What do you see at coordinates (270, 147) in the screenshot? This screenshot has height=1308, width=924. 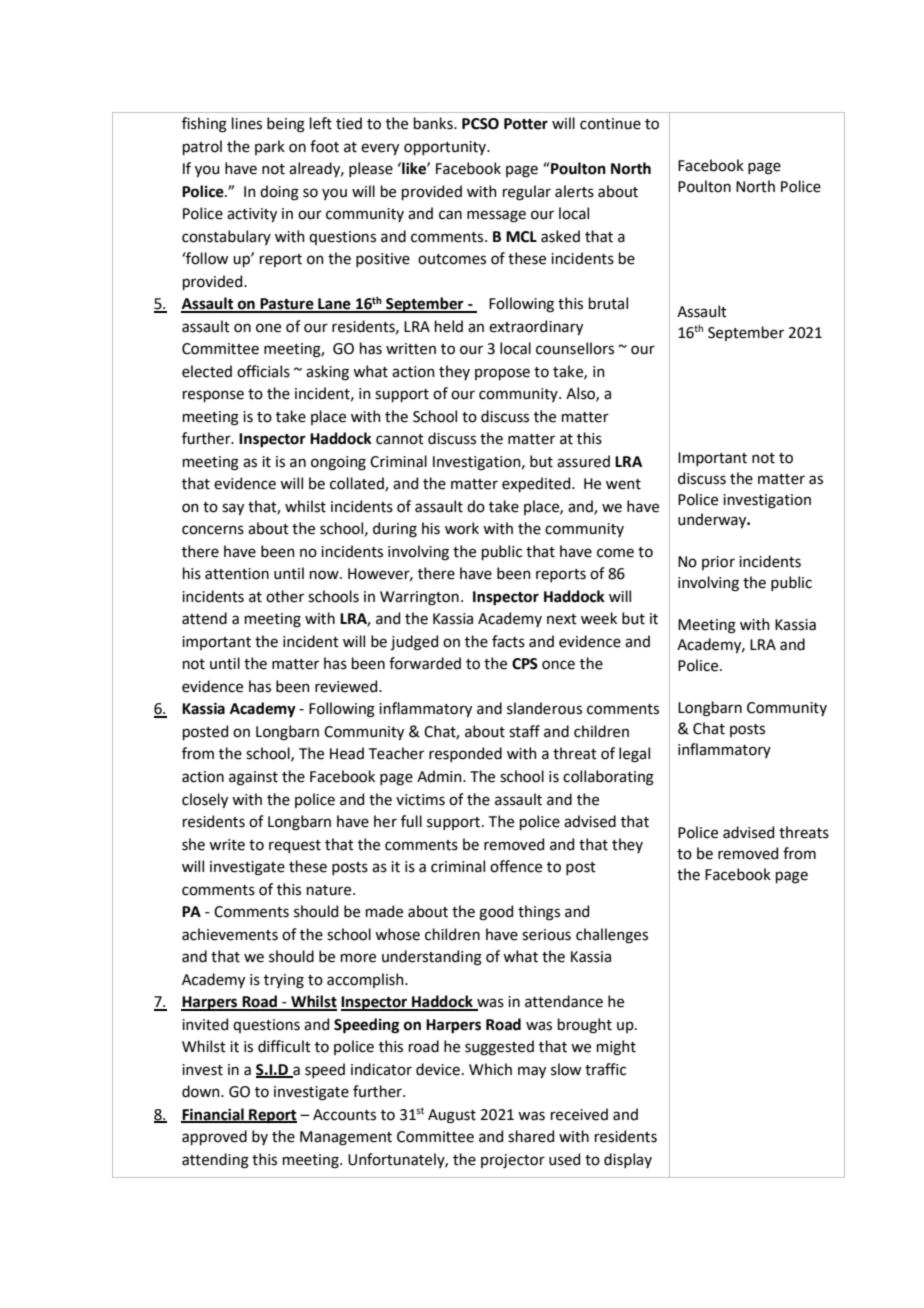 I see `park` at bounding box center [270, 147].
